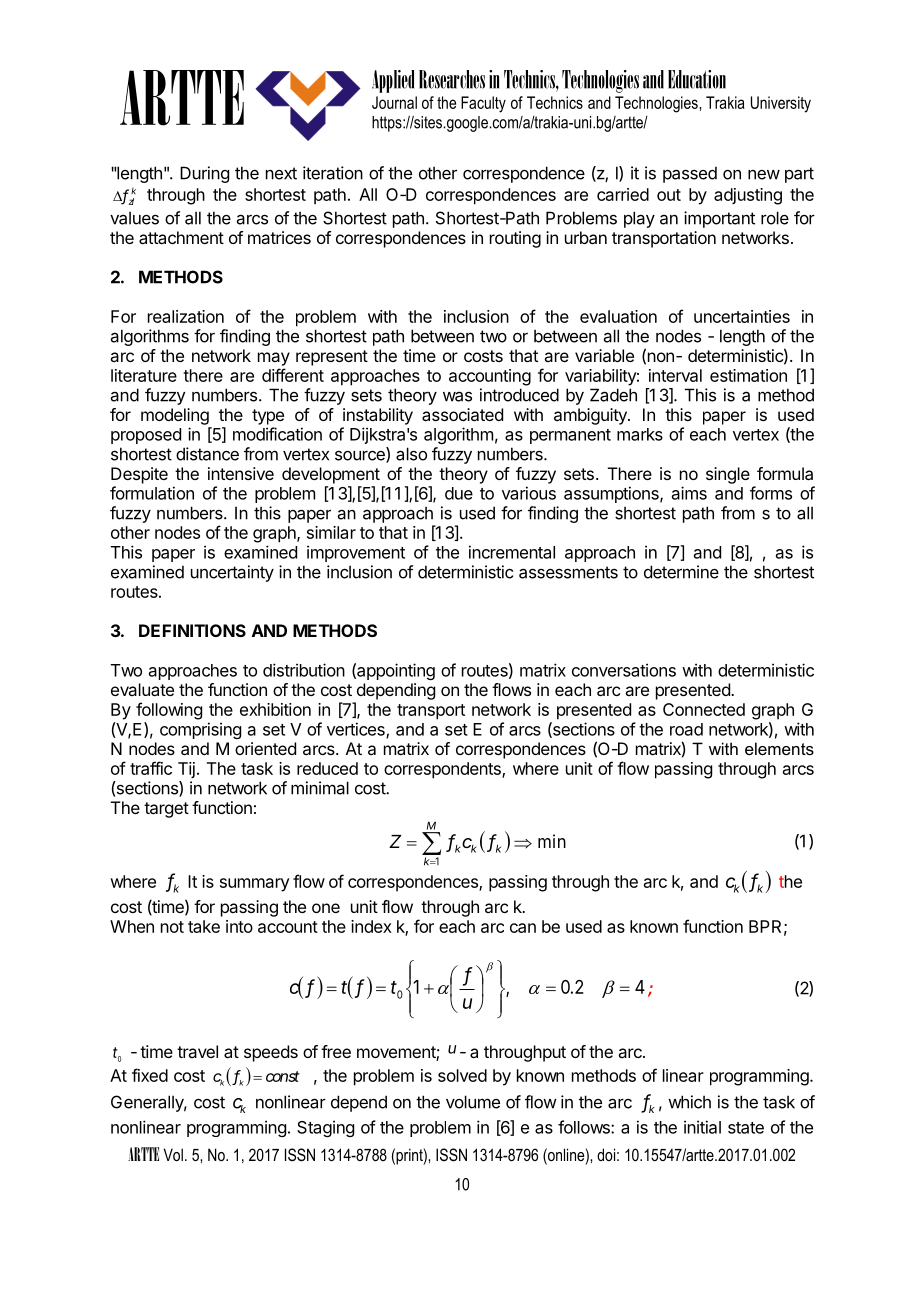  I want to click on distance, so click(207, 454).
